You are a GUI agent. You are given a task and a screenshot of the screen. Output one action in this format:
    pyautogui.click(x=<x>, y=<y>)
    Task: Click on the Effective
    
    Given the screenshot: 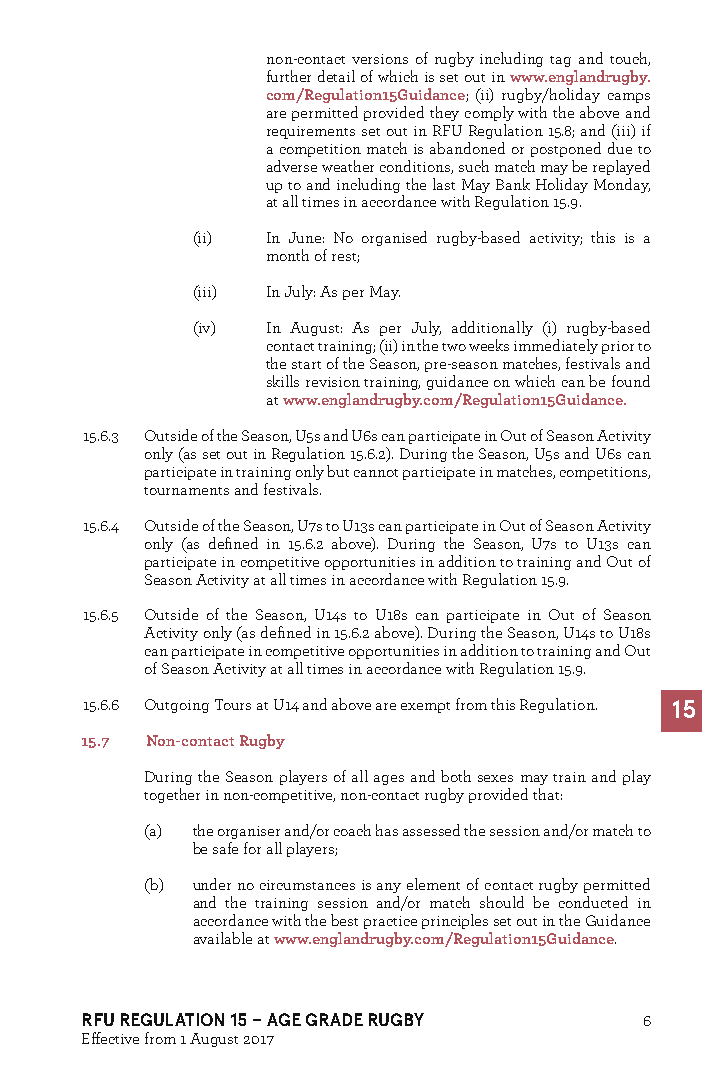 What is the action you would take?
    pyautogui.click(x=110, y=1038)
